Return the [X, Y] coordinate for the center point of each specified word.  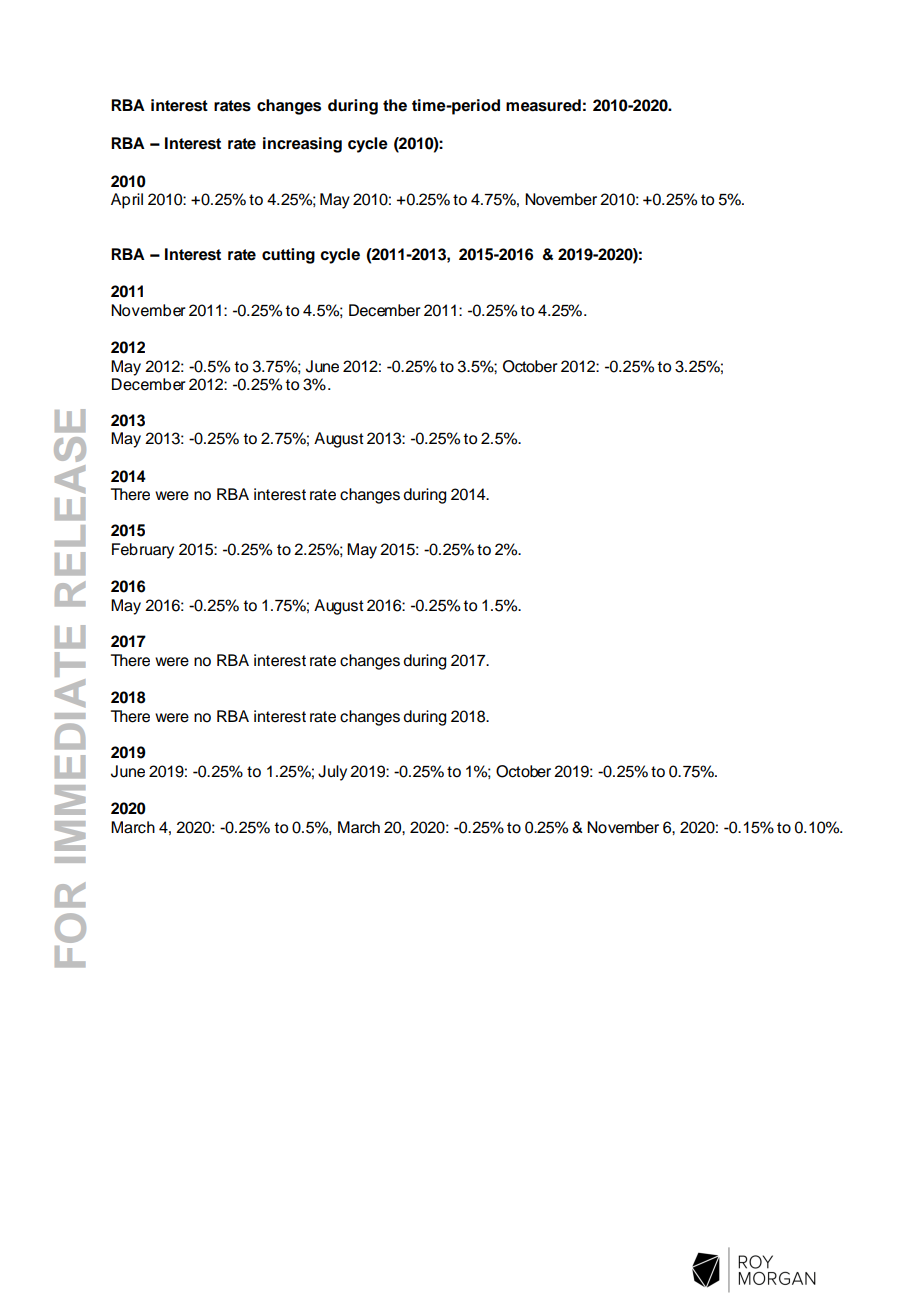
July [332, 773]
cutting [288, 256]
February [143, 551]
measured [543, 105]
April [127, 201]
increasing [302, 145]
